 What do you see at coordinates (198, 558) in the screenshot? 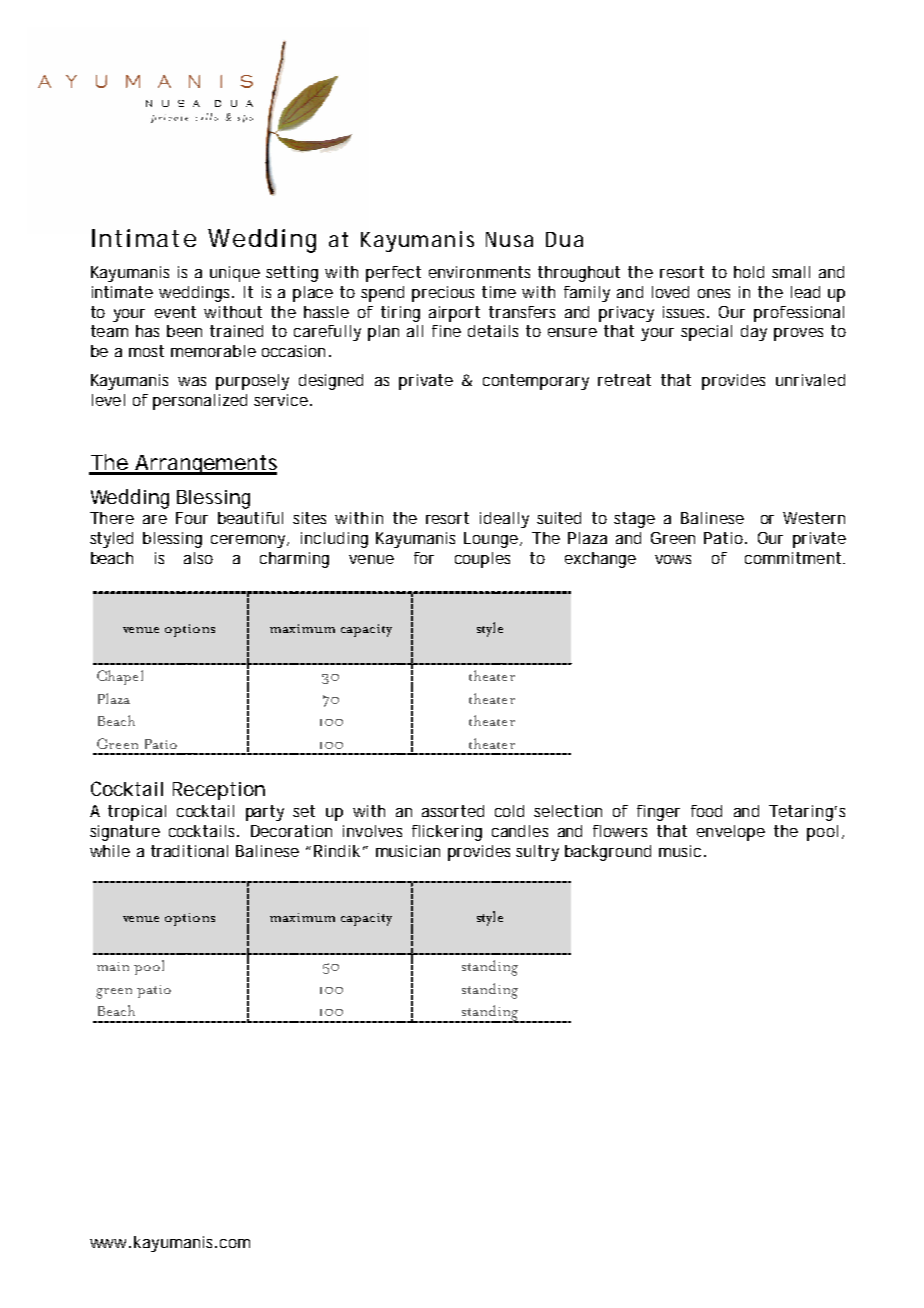
I see `also` at bounding box center [198, 558].
